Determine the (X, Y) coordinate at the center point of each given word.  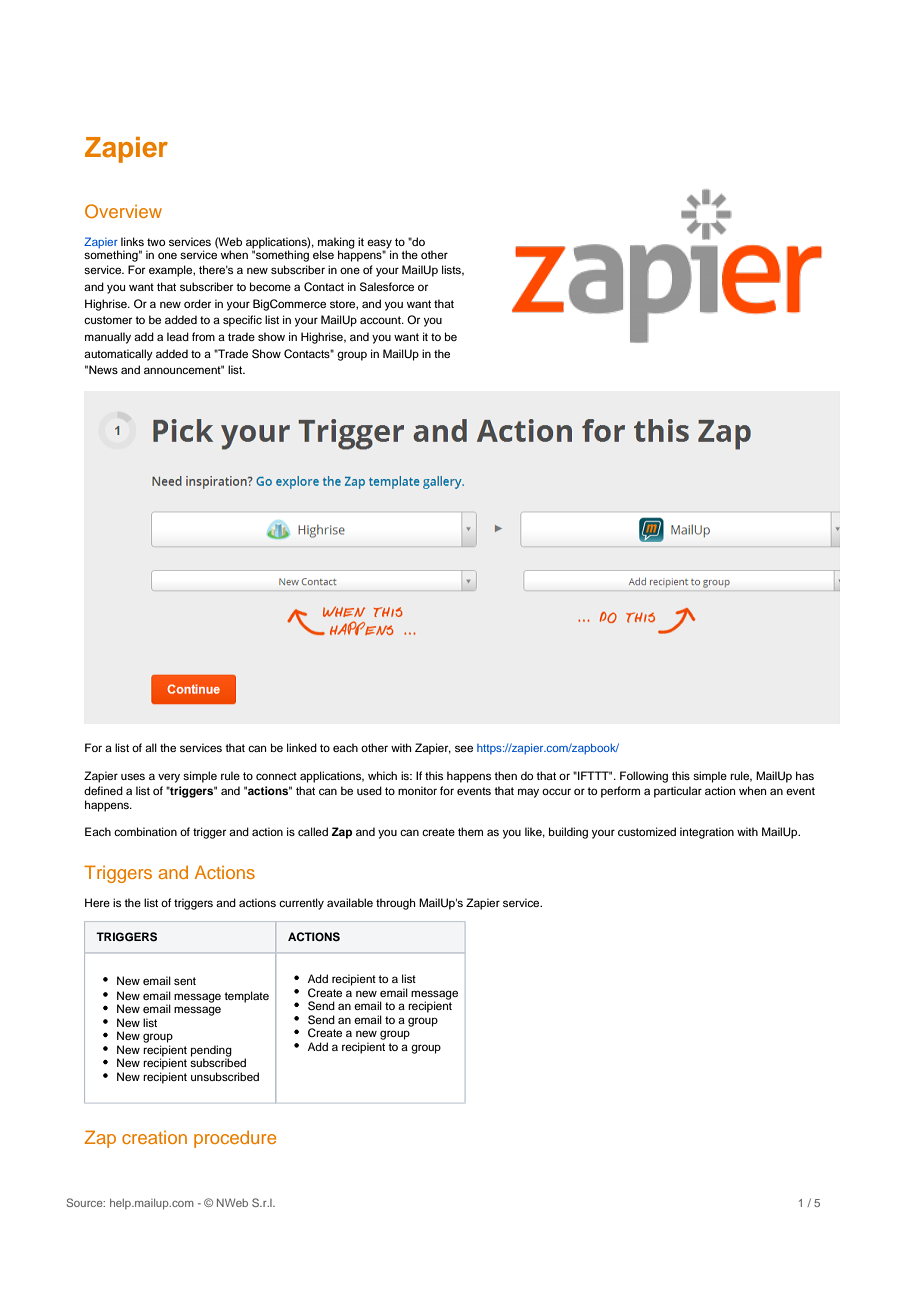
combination (145, 831)
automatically (118, 355)
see (464, 748)
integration (707, 833)
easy (379, 245)
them (470, 831)
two (156, 242)
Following (644, 777)
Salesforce (387, 287)
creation (154, 1137)
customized (647, 831)
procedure (235, 1139)
